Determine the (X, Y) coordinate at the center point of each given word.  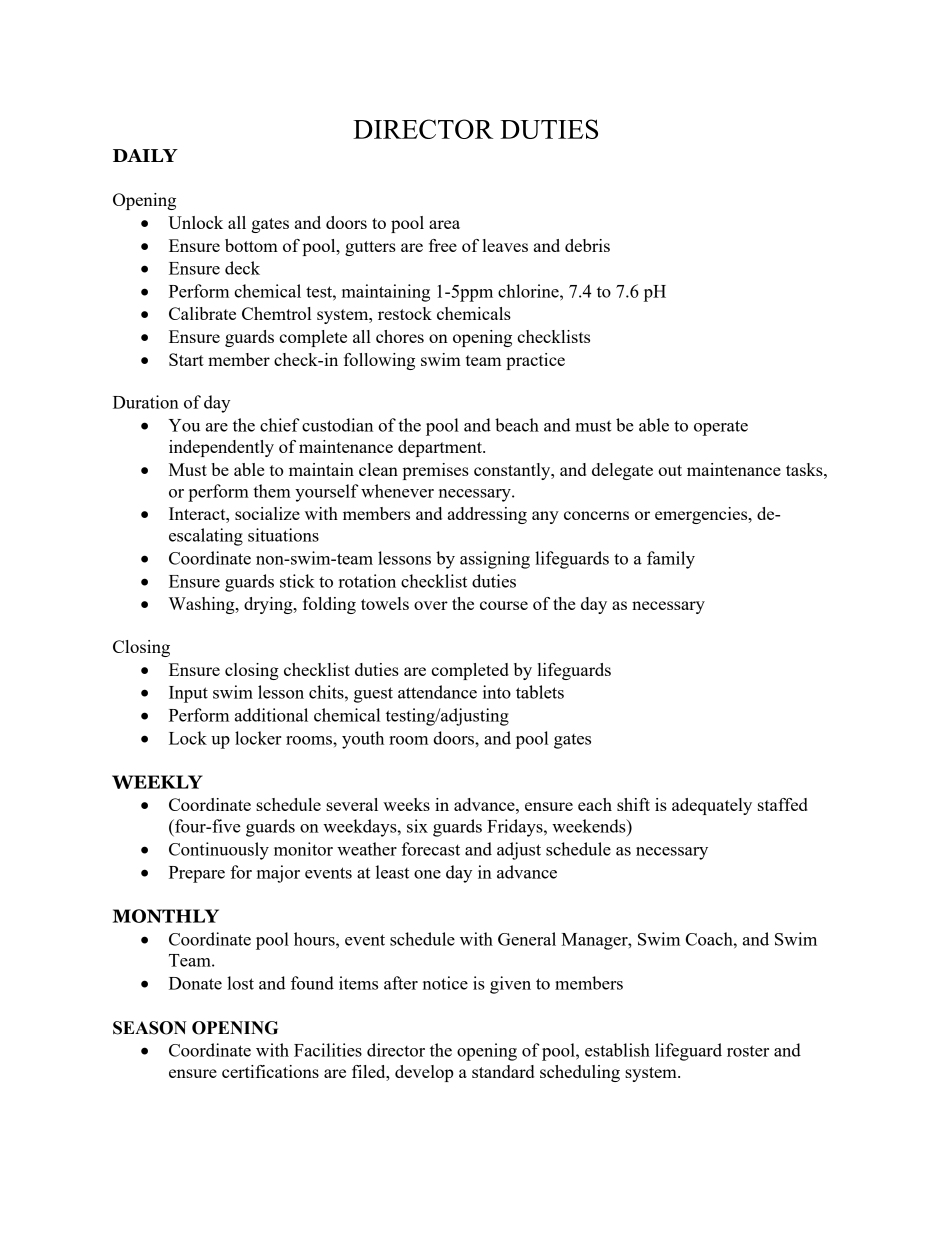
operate (721, 428)
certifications (270, 1071)
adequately (712, 806)
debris (587, 245)
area (444, 224)
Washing (203, 605)
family (671, 560)
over (431, 605)
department (441, 448)
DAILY (145, 155)
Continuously (219, 851)
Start (186, 359)
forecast (430, 849)
